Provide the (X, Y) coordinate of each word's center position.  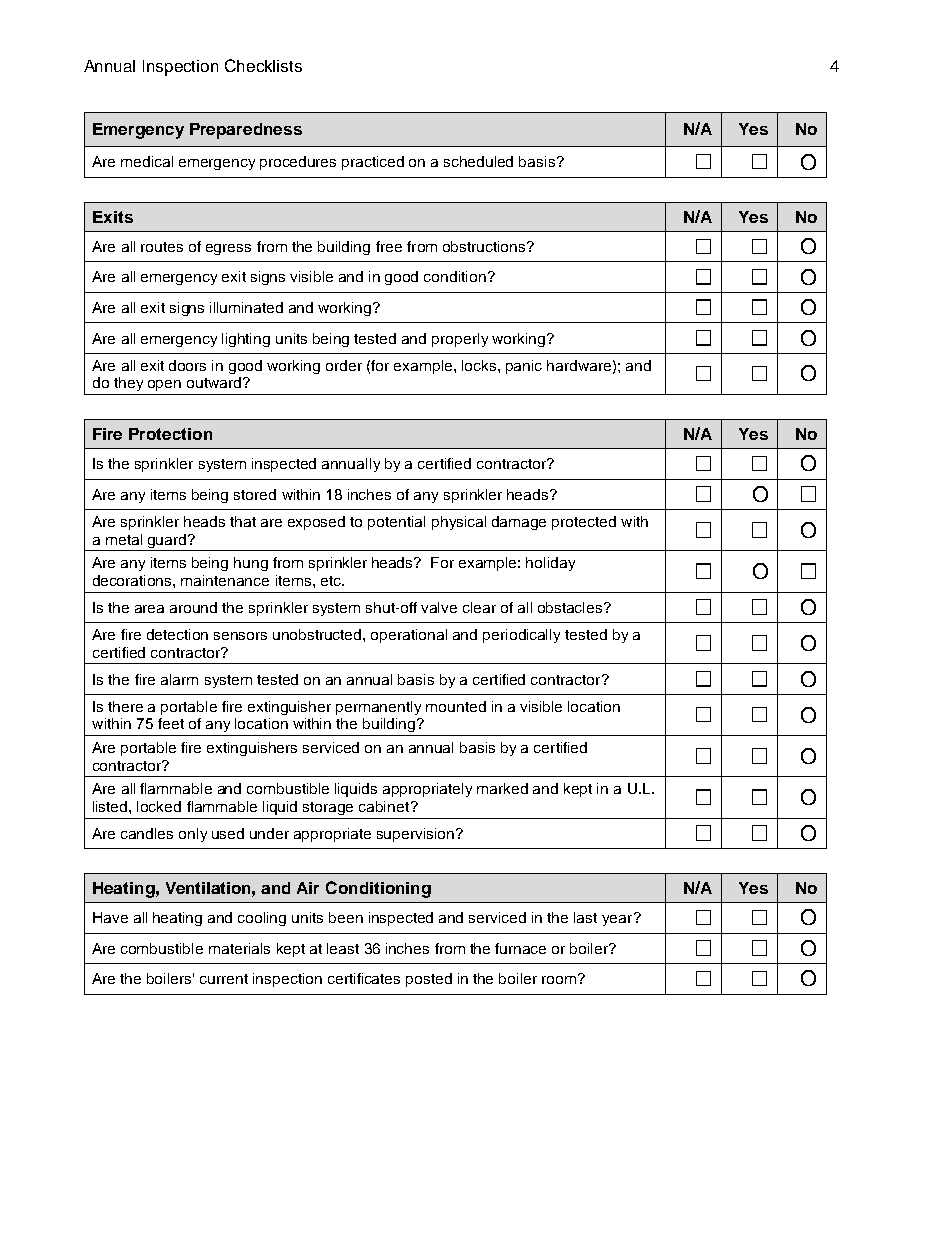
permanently (378, 708)
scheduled (478, 161)
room (560, 979)
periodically (521, 636)
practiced (373, 163)
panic (524, 367)
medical (147, 161)
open (164, 385)
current (224, 979)
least (343, 948)
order (344, 365)
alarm (179, 679)
